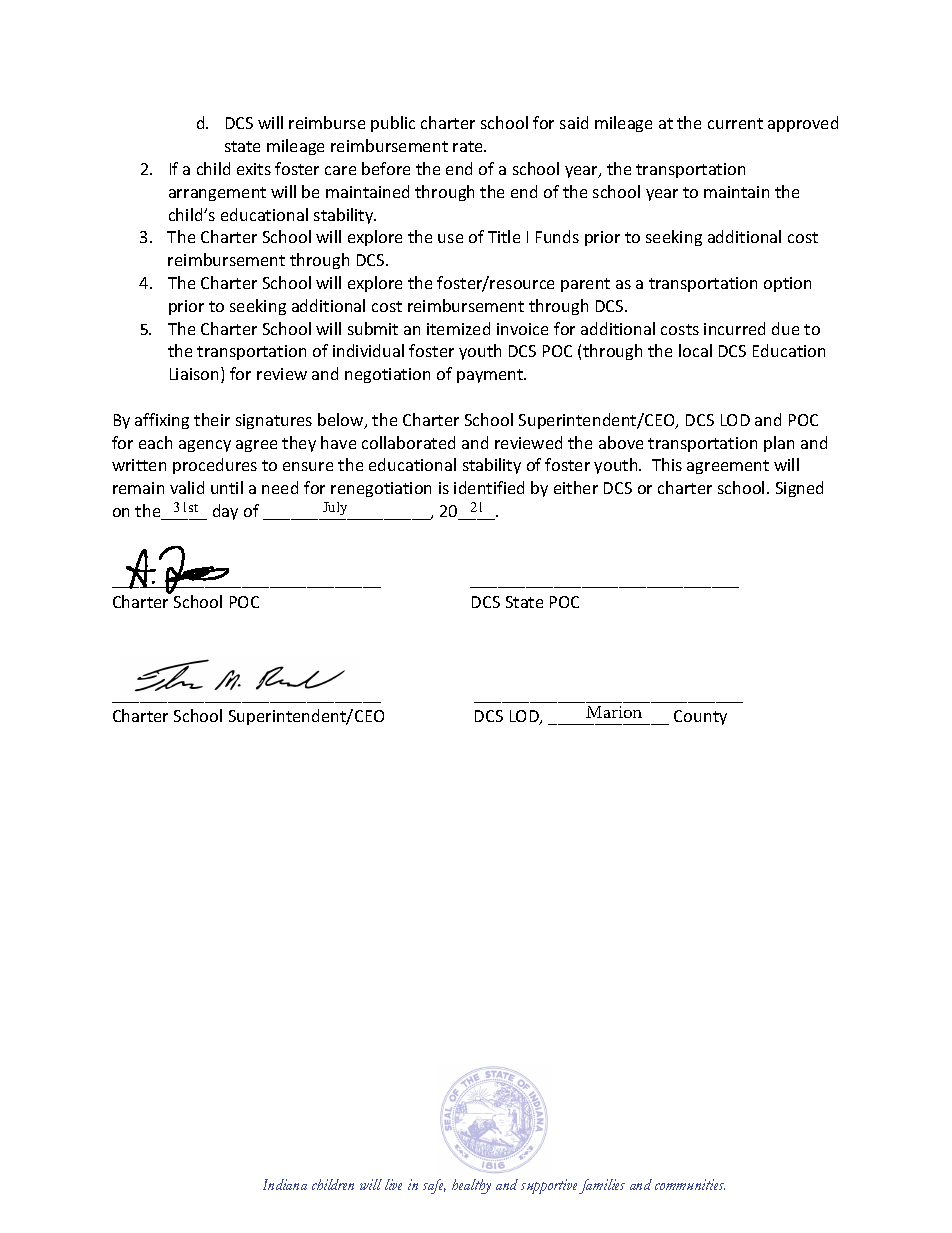  Describe the element at coordinates (735, 123) in the image. I see `current` at that location.
